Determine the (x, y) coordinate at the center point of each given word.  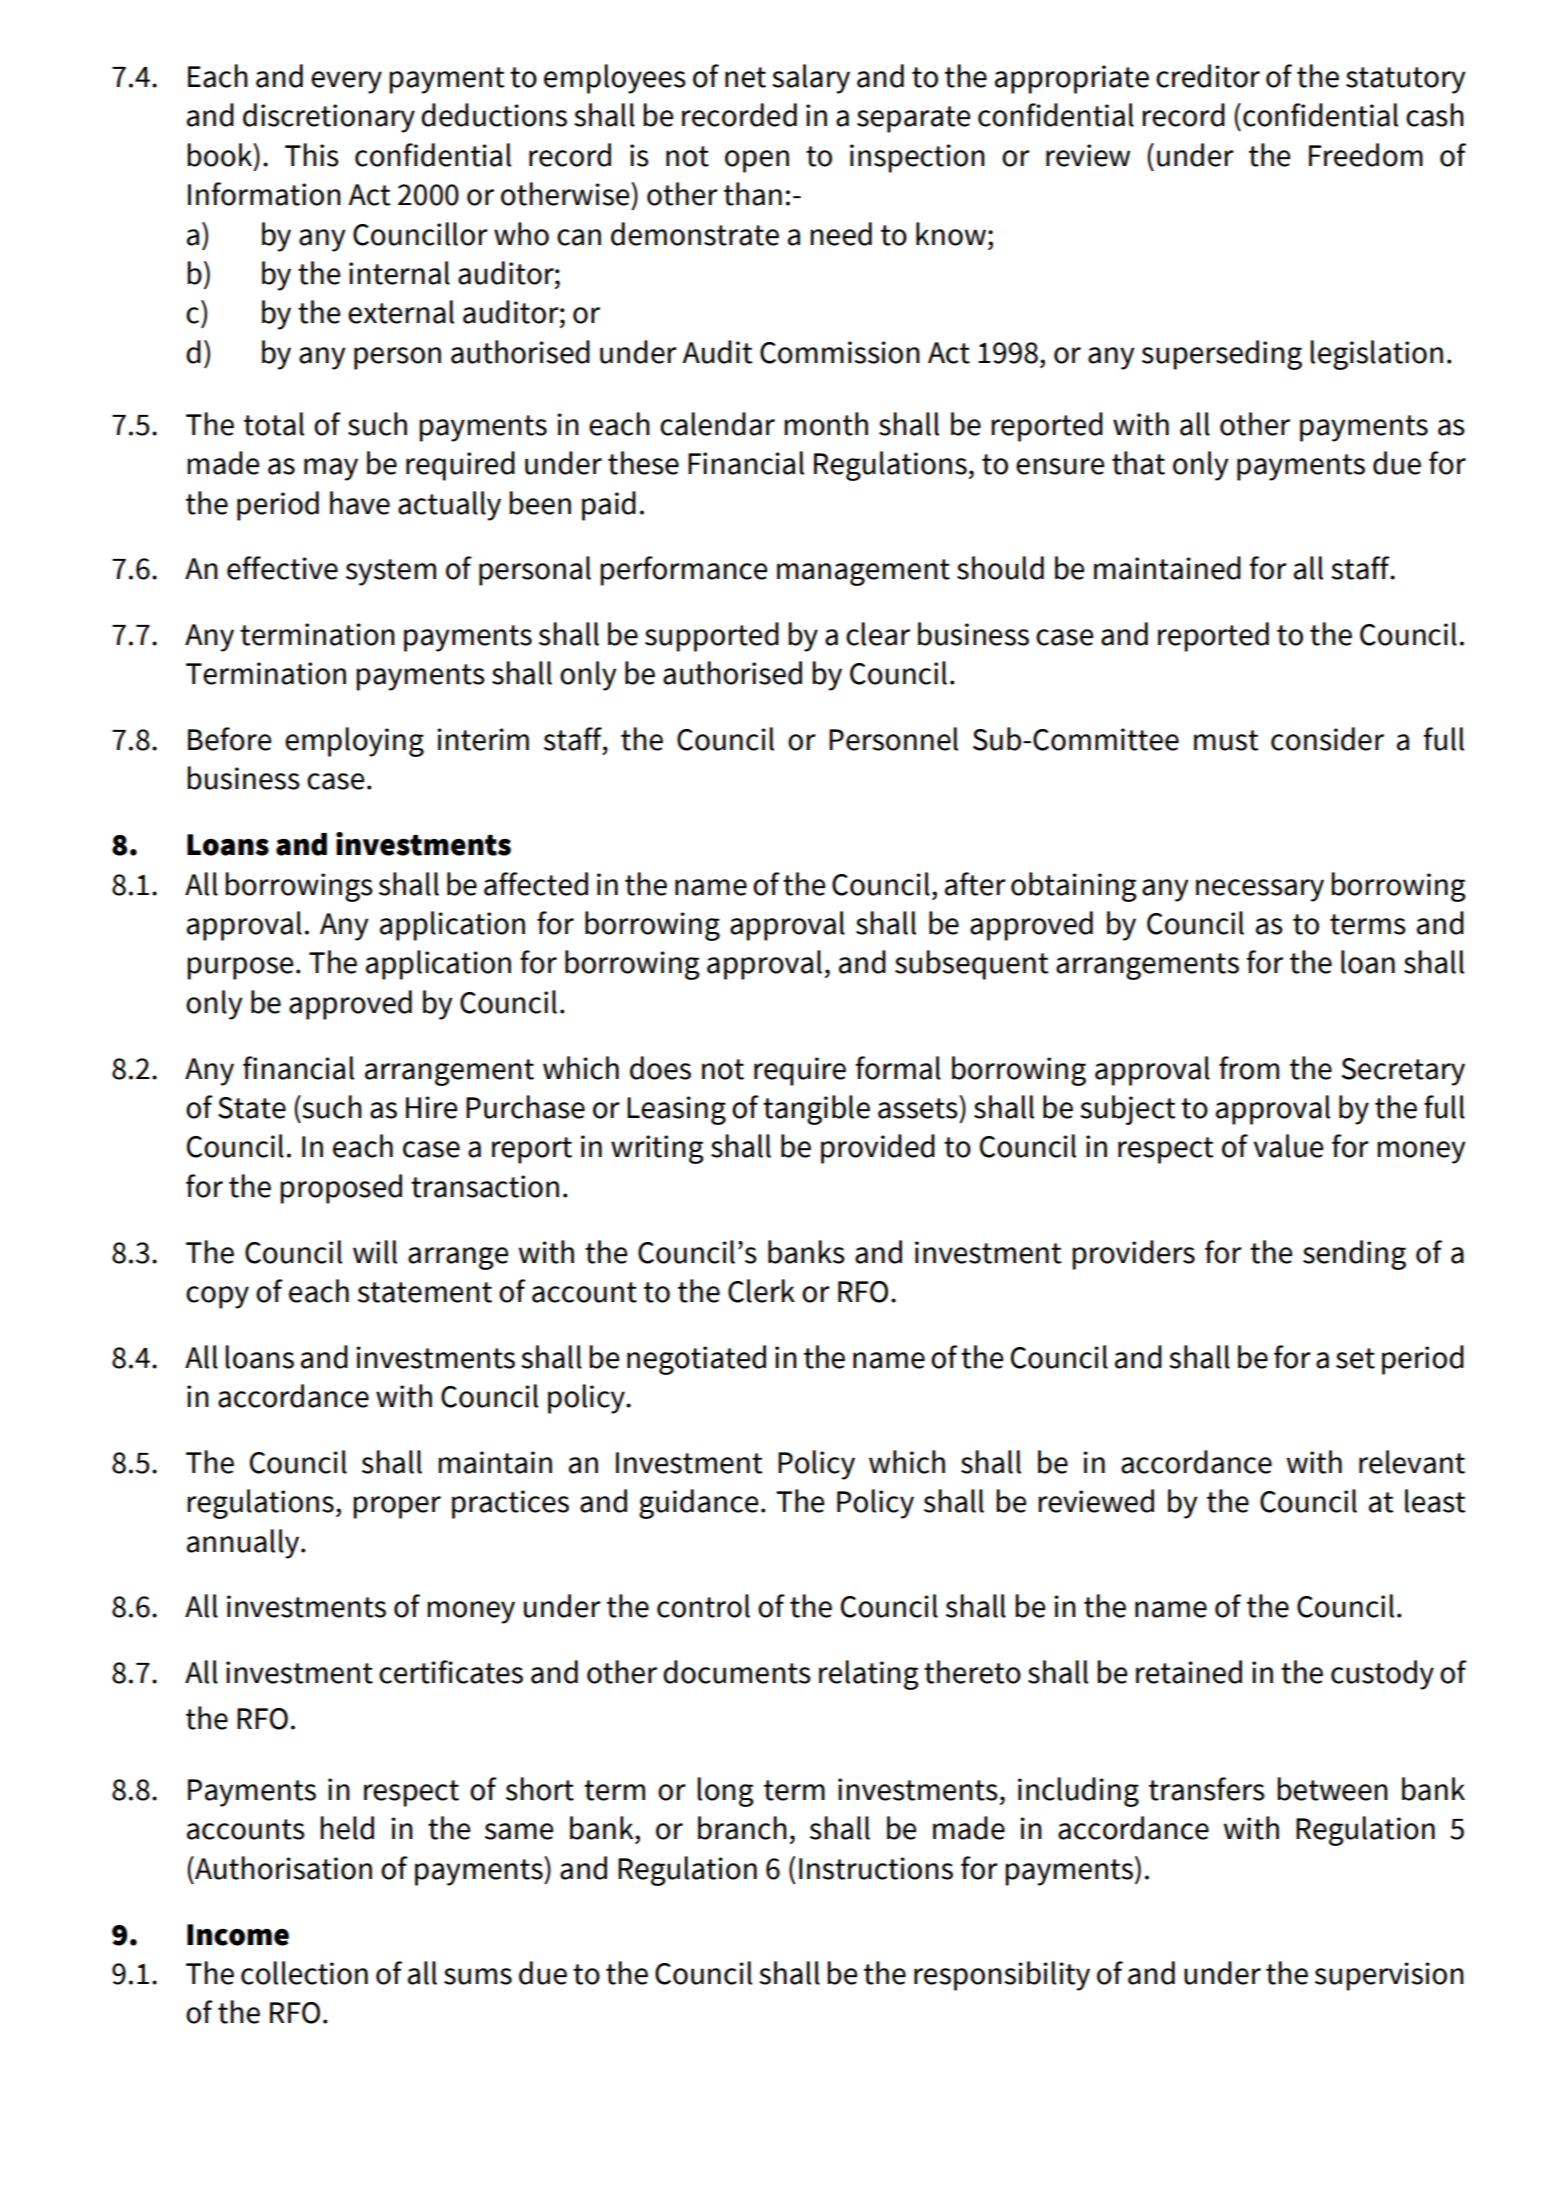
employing (354, 742)
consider (1327, 739)
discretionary (329, 118)
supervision (1389, 1976)
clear (878, 634)
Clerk (761, 1291)
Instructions (876, 1868)
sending (1354, 1255)
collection (304, 1973)
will (375, 1252)
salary (811, 79)
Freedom (1366, 155)
